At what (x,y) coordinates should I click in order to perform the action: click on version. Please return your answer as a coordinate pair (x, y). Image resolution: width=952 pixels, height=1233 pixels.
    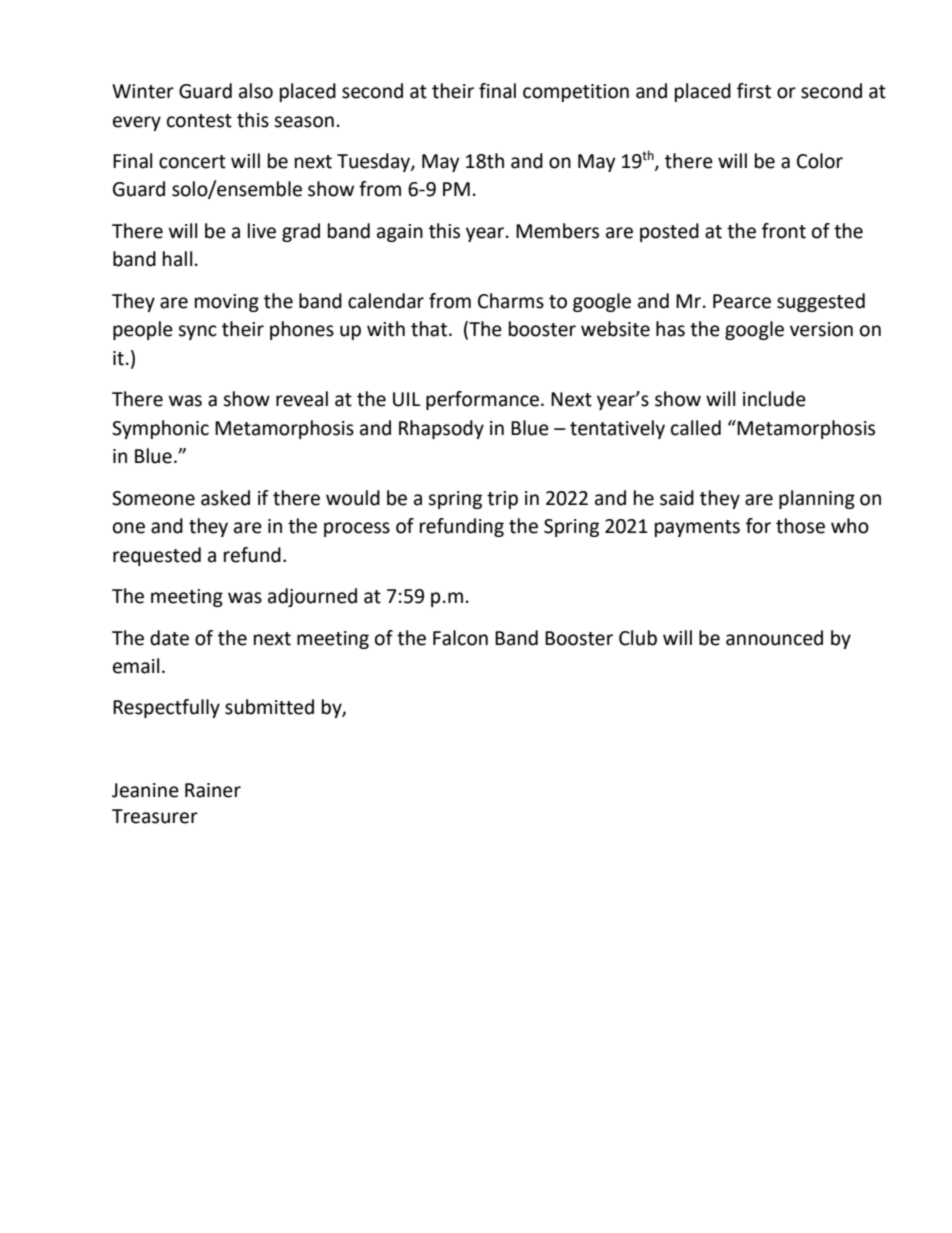
    Looking at the image, I should click on (821, 329).
